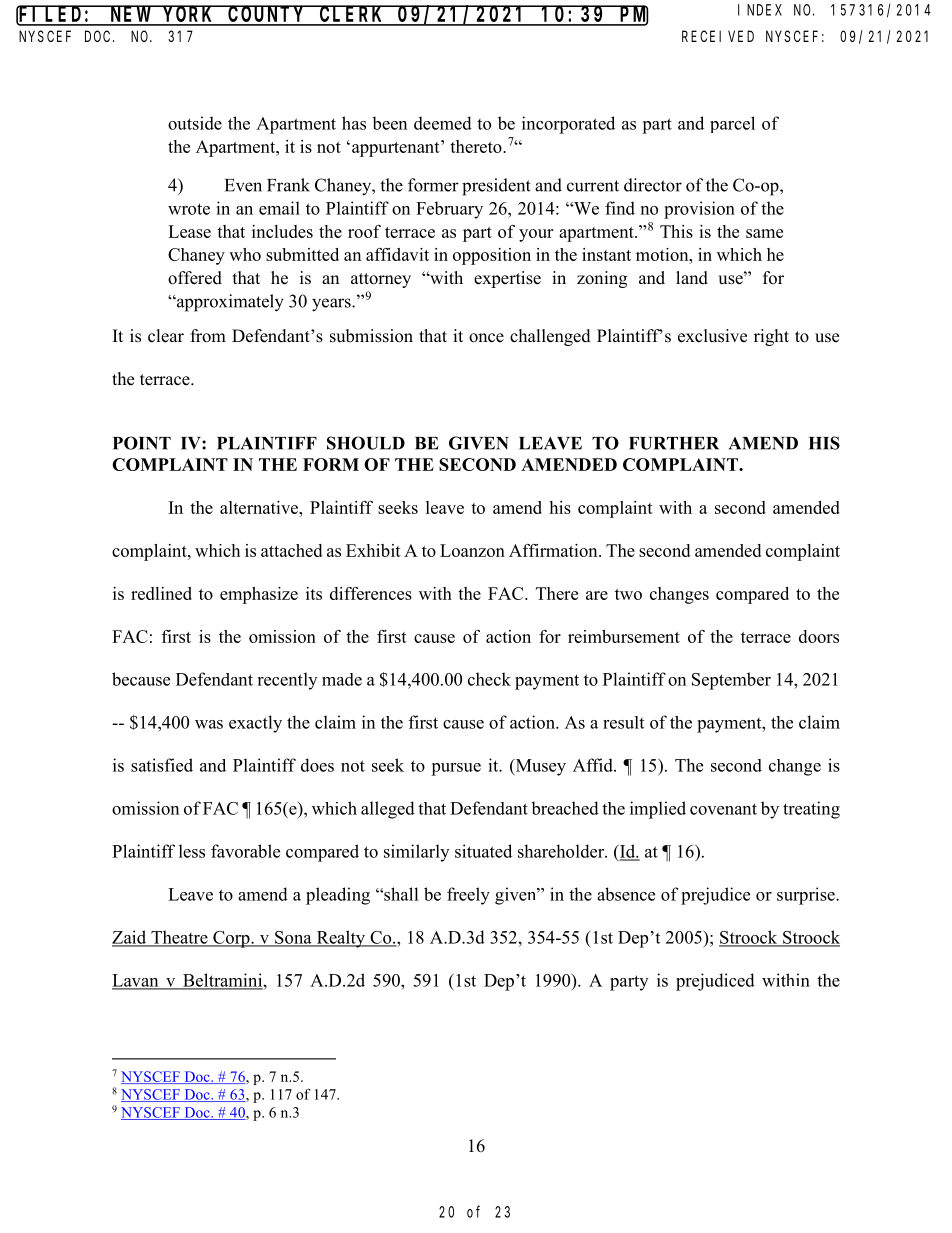  What do you see at coordinates (718, 36) in the image?
I see `RECEIVED` at bounding box center [718, 36].
